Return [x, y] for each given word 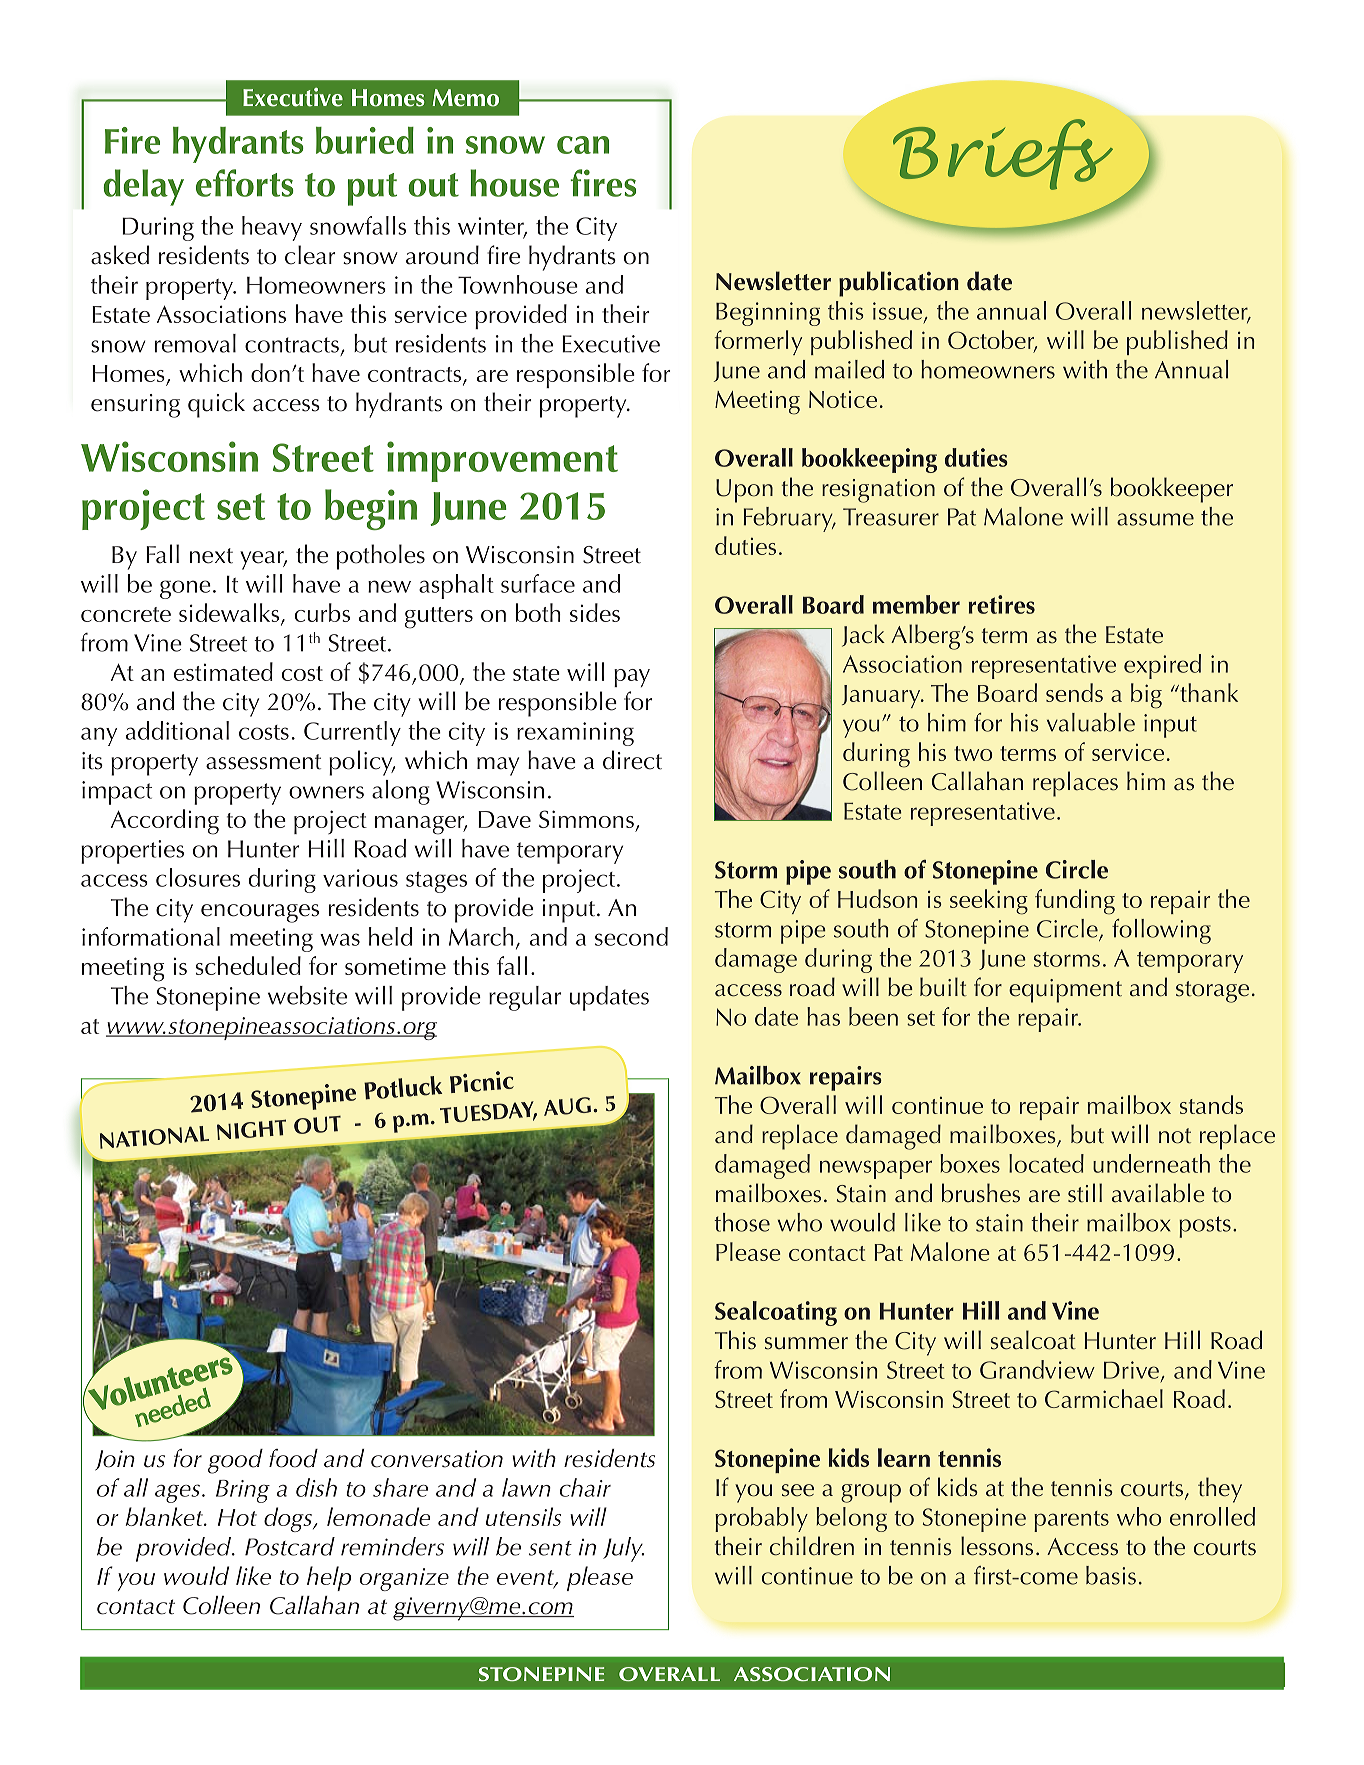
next [211, 556]
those [742, 1222]
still [1085, 1193]
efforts [245, 183]
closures [198, 877]
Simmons [586, 819]
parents [1071, 1521]
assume [1155, 519]
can [583, 145]
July [623, 1549]
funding [1075, 902]
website [307, 995]
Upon [744, 491]
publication [899, 284]
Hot [237, 1517]
